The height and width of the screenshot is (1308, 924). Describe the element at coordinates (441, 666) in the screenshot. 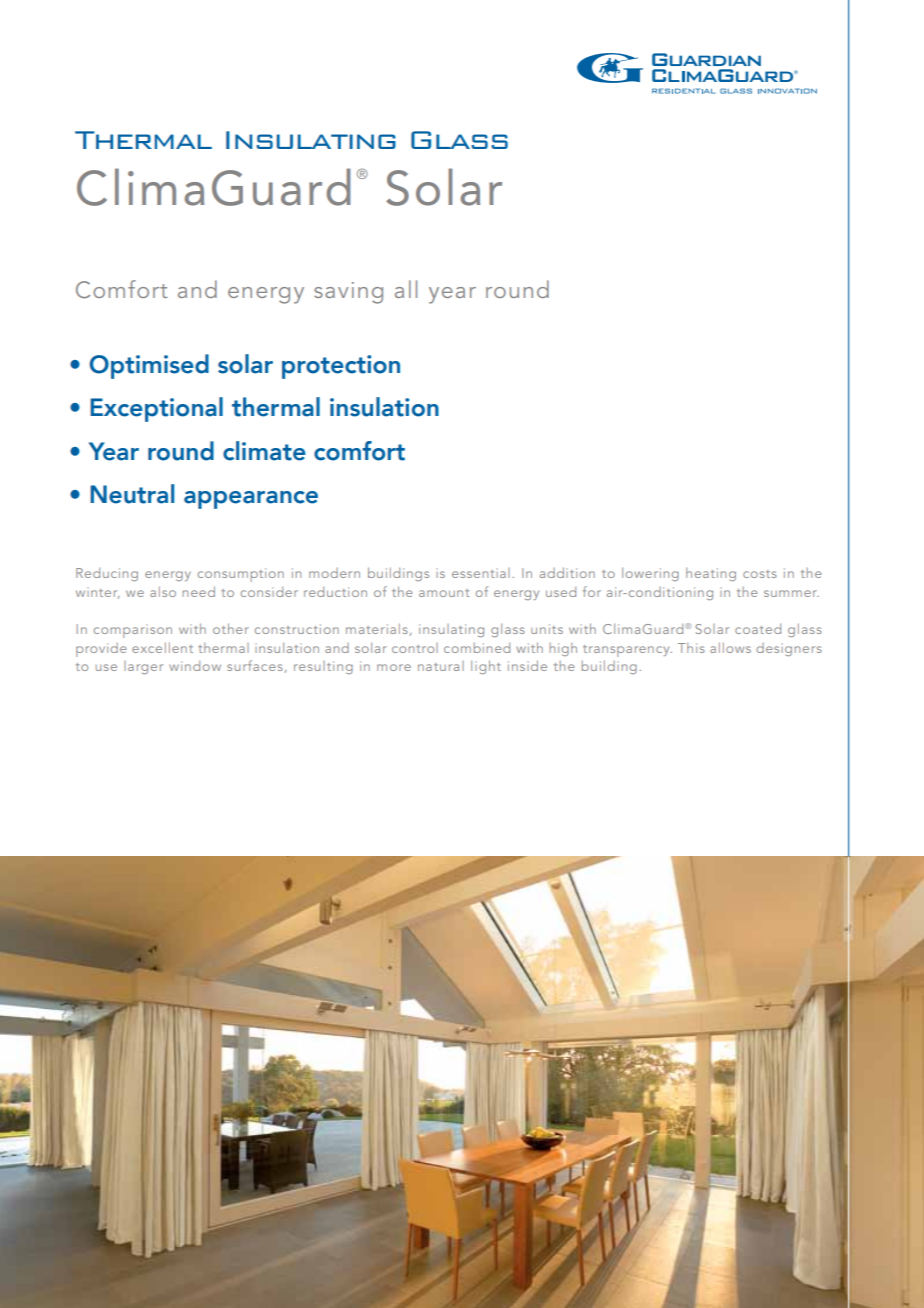

I see `natural` at that location.
